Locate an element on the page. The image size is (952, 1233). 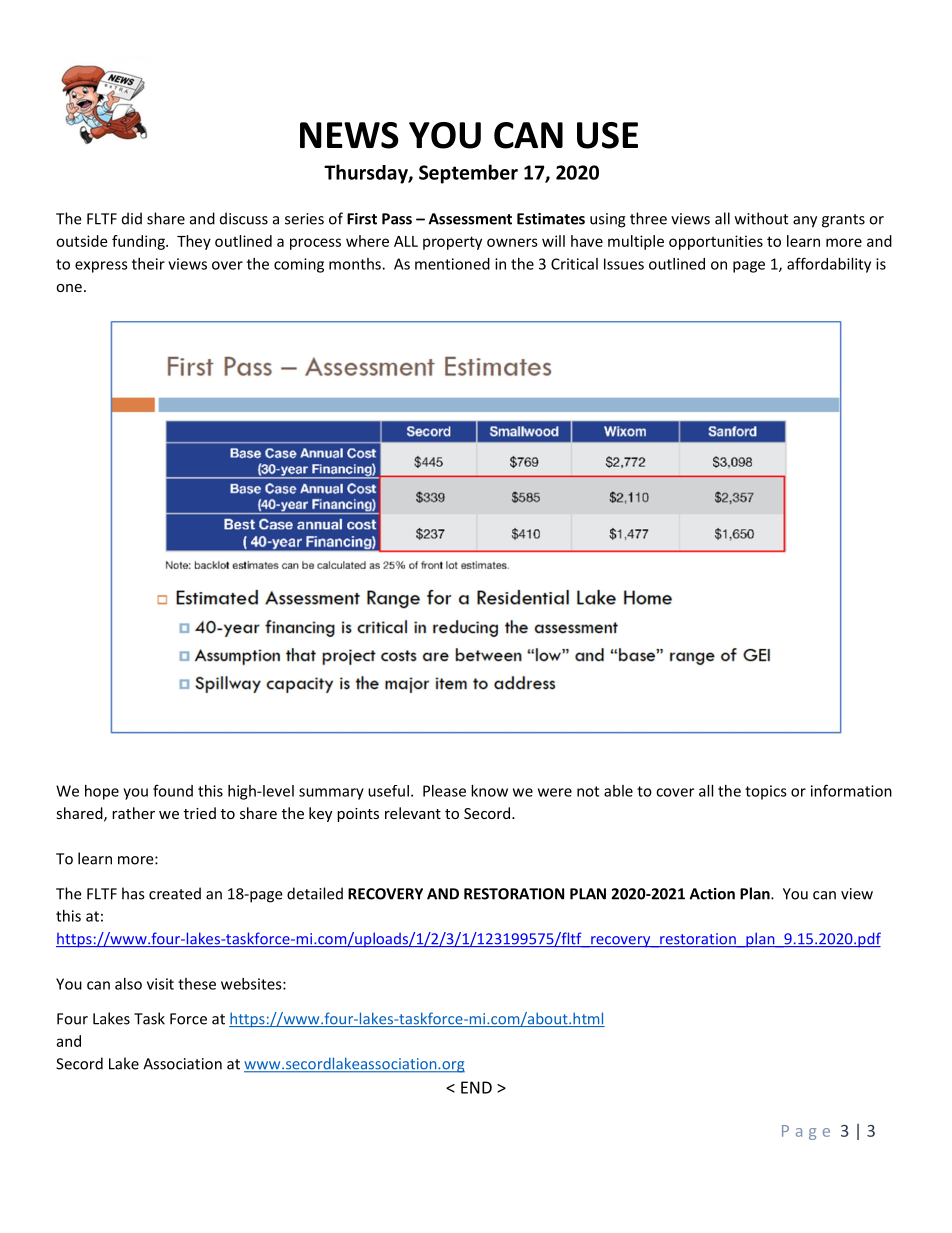
found is located at coordinates (173, 790).
